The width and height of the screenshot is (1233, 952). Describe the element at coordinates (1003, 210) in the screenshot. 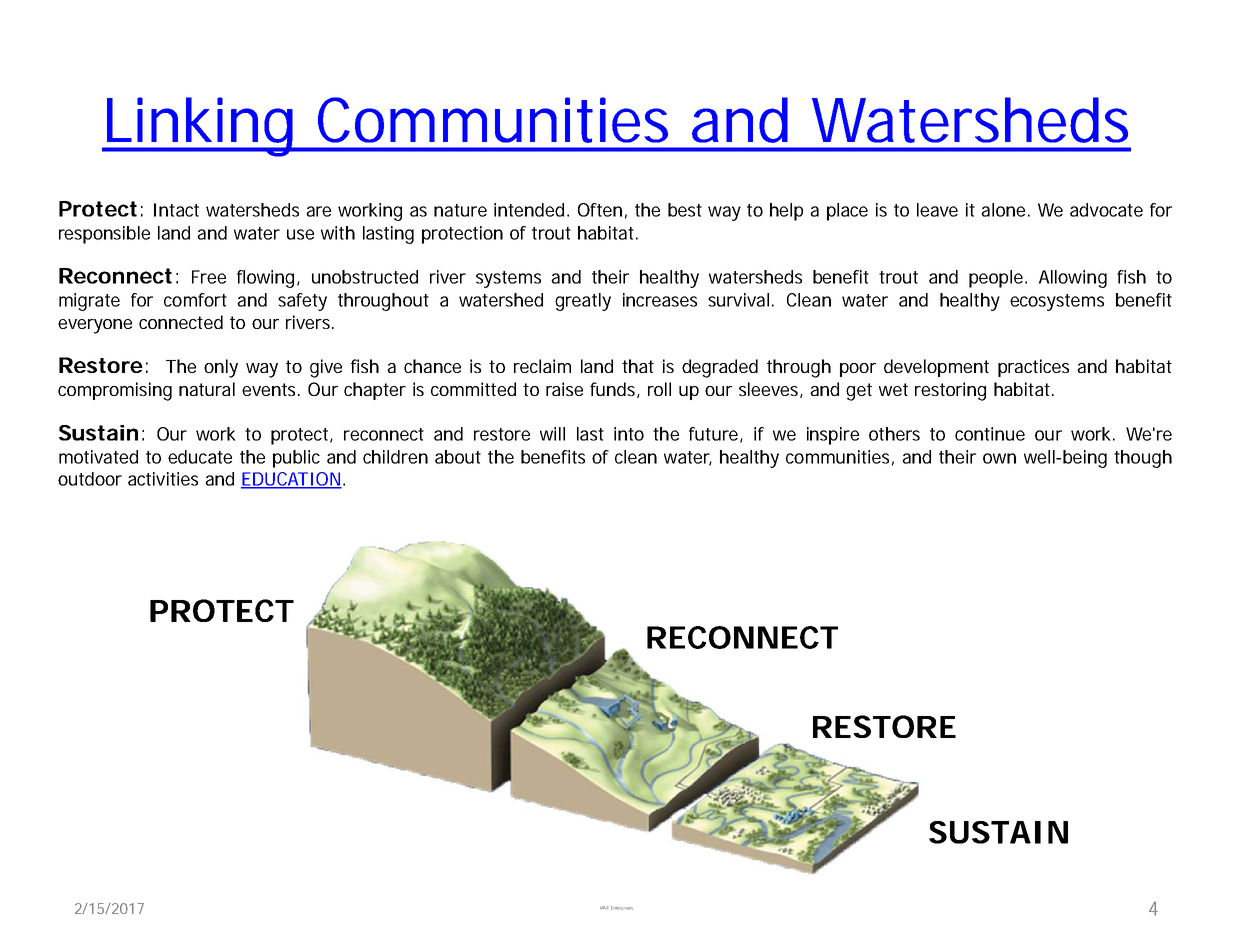

I see `alone` at that location.
